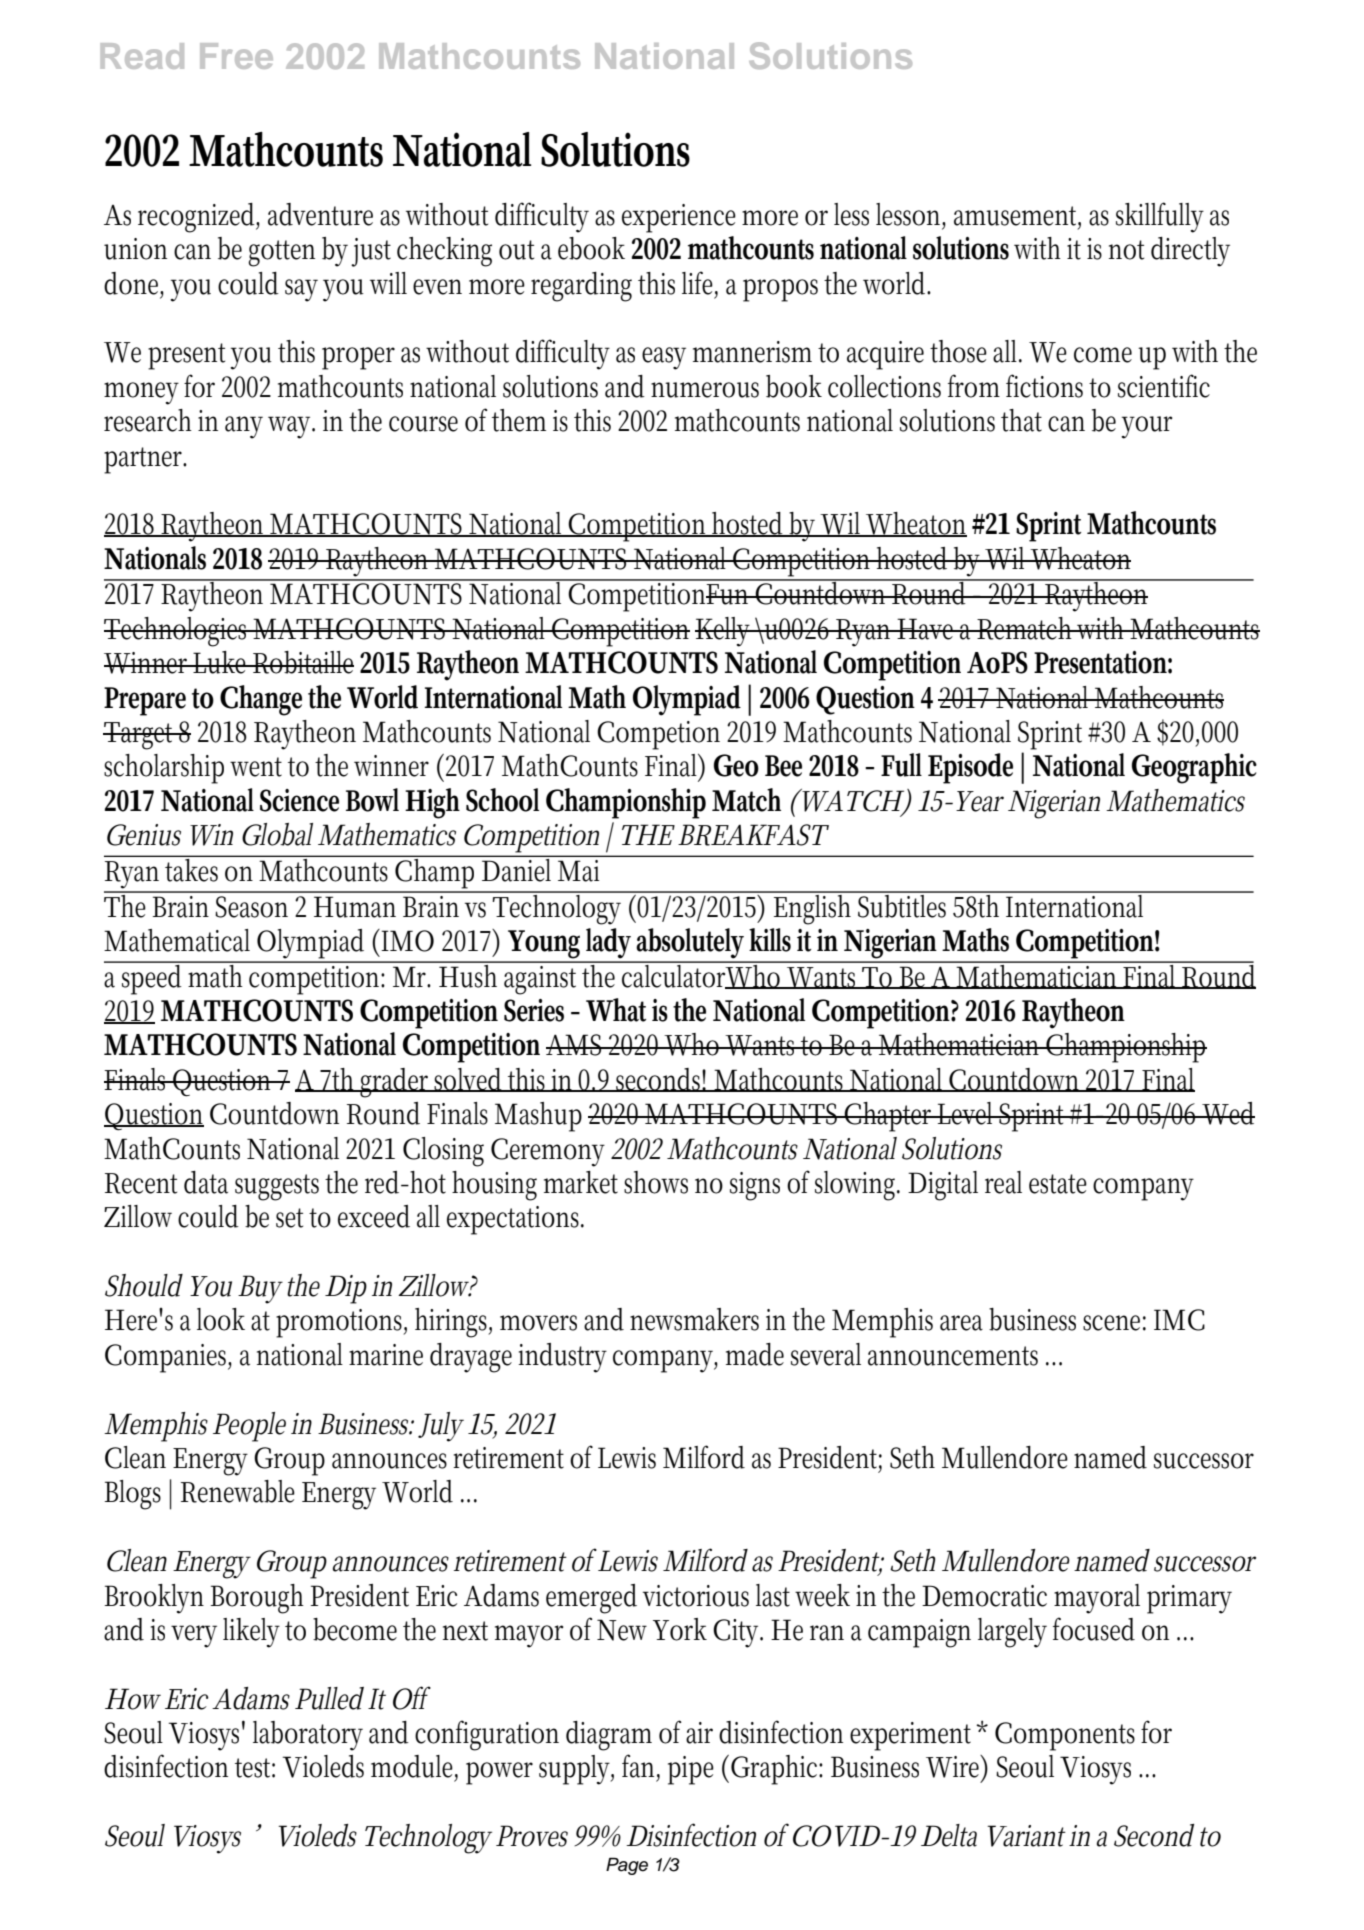  What do you see at coordinates (1126, 250) in the screenshot?
I see `not` at bounding box center [1126, 250].
